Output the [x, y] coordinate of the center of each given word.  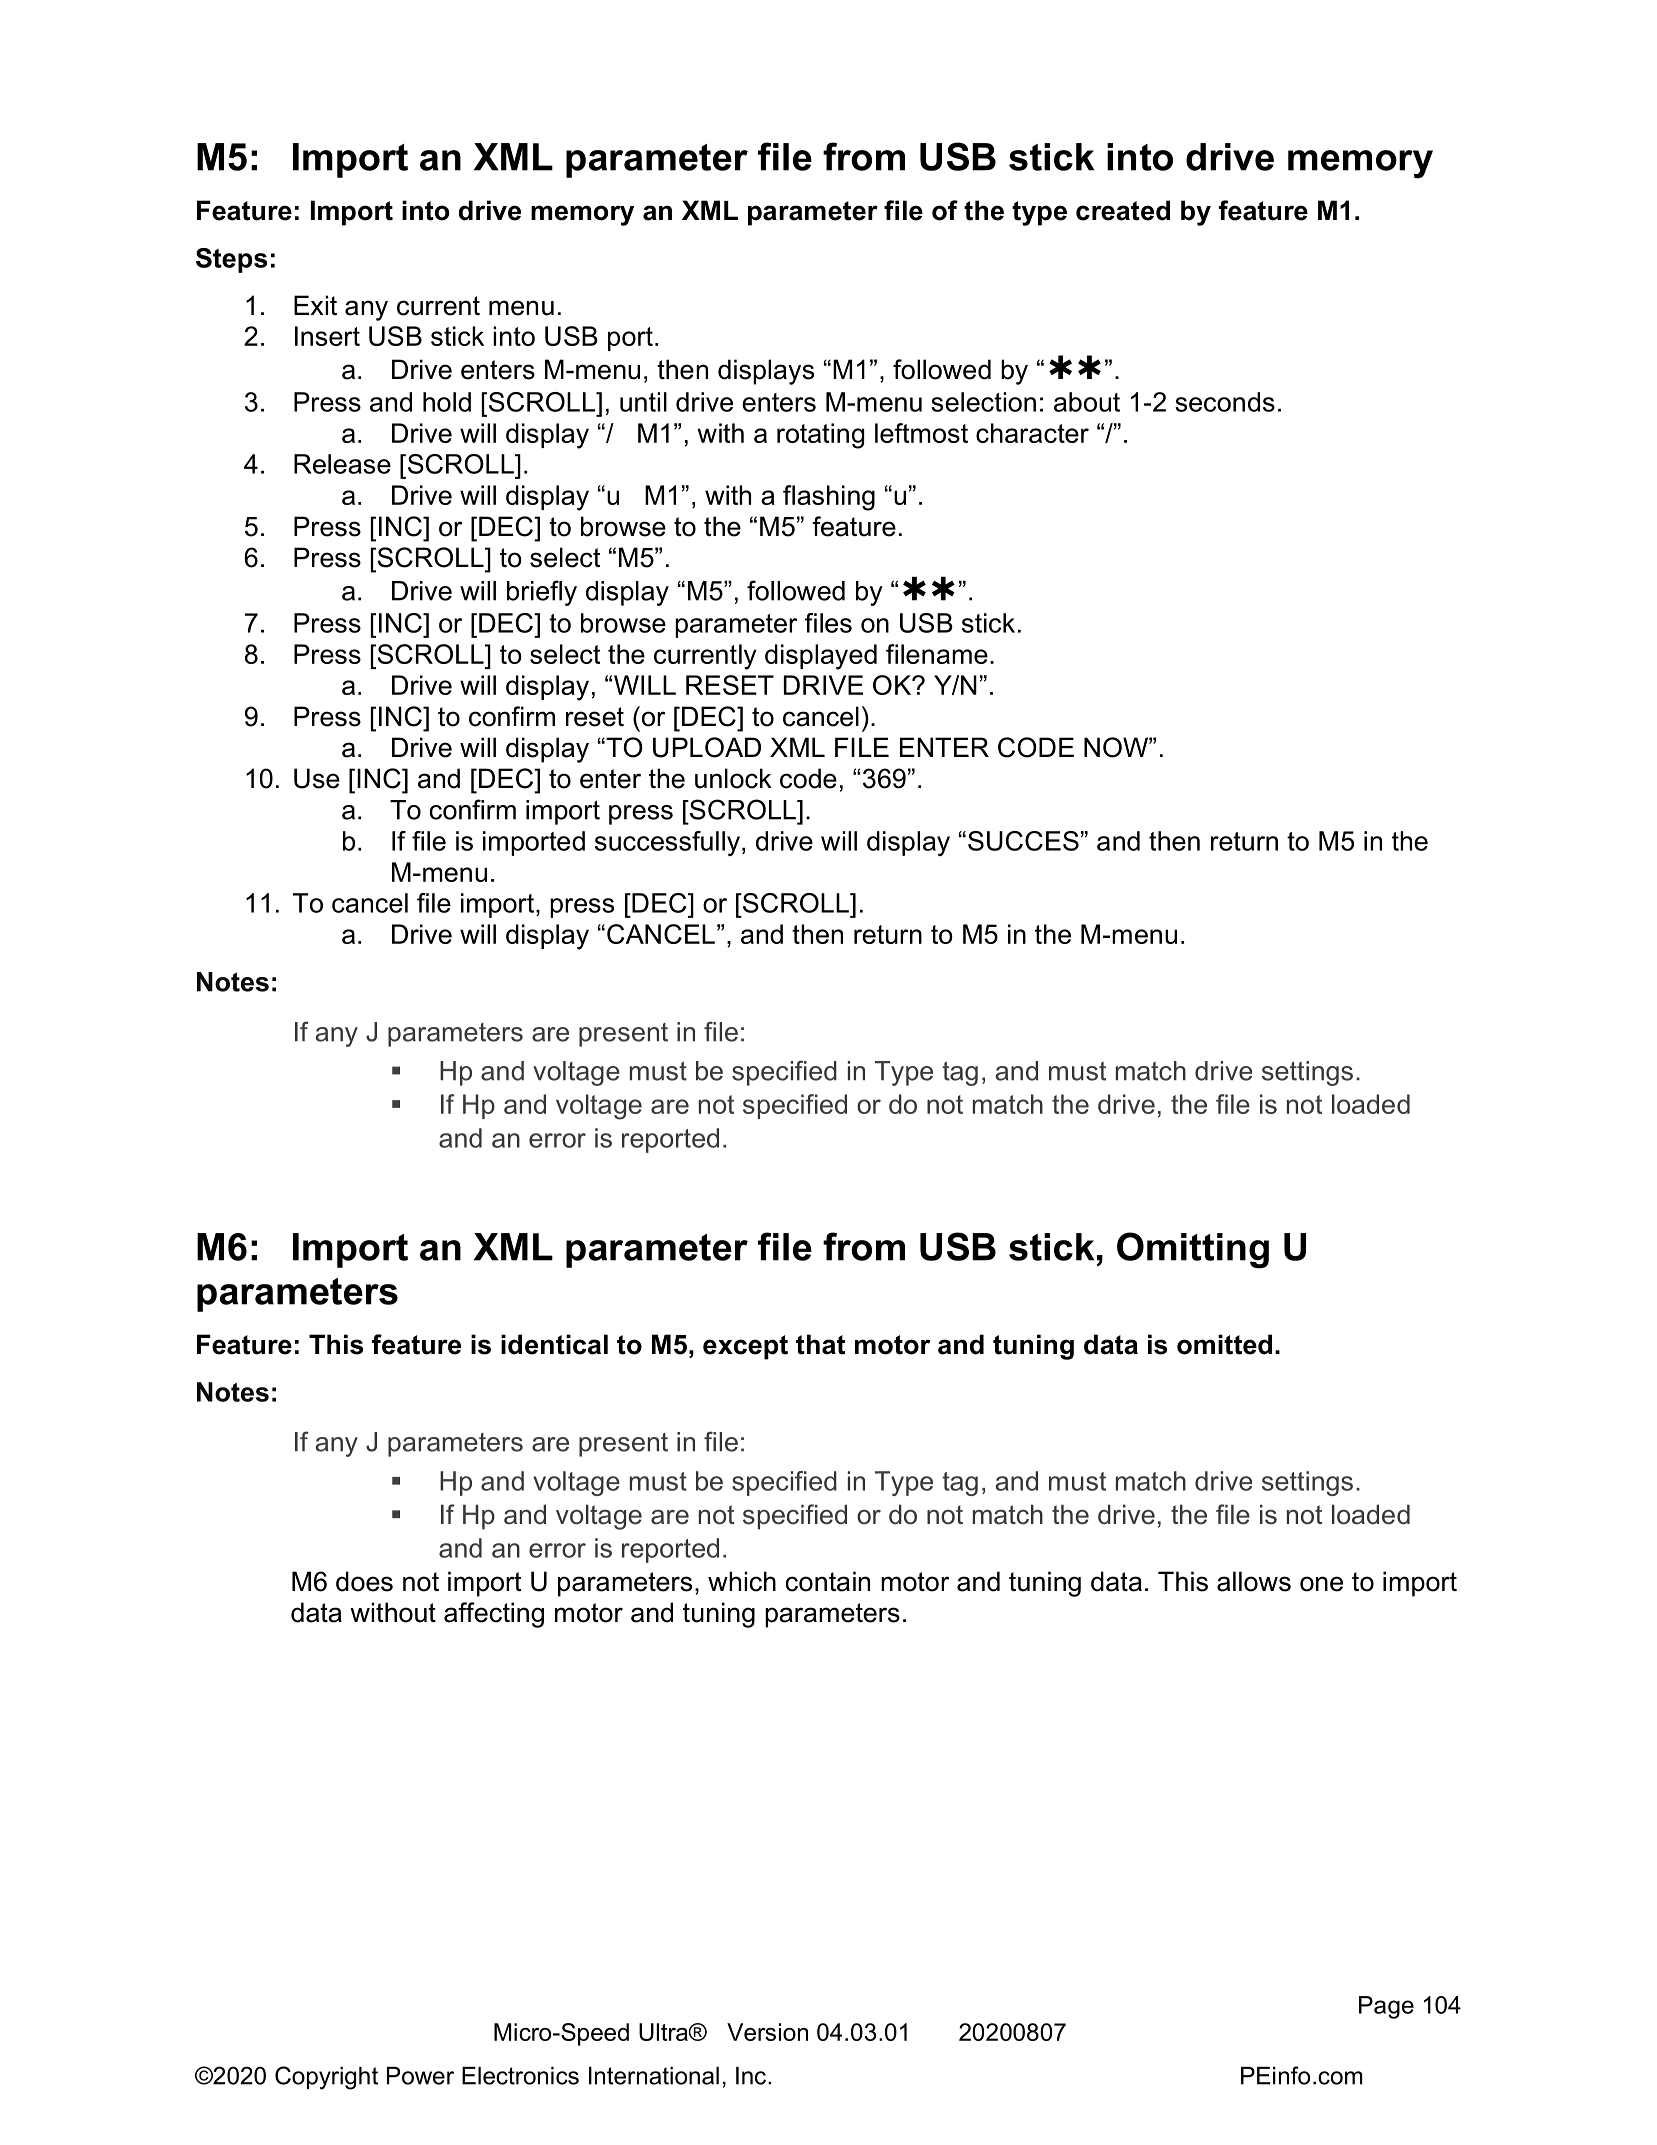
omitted [1224, 1344]
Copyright [326, 2078]
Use [317, 778]
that [820, 1344]
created [1123, 210]
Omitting [1193, 1250]
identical [554, 1344]
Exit [315, 305]
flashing [829, 498]
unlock [733, 778]
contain [828, 1581]
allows [1254, 1581]
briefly [542, 593]
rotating [820, 436]
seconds [1225, 402]
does [364, 1581]
